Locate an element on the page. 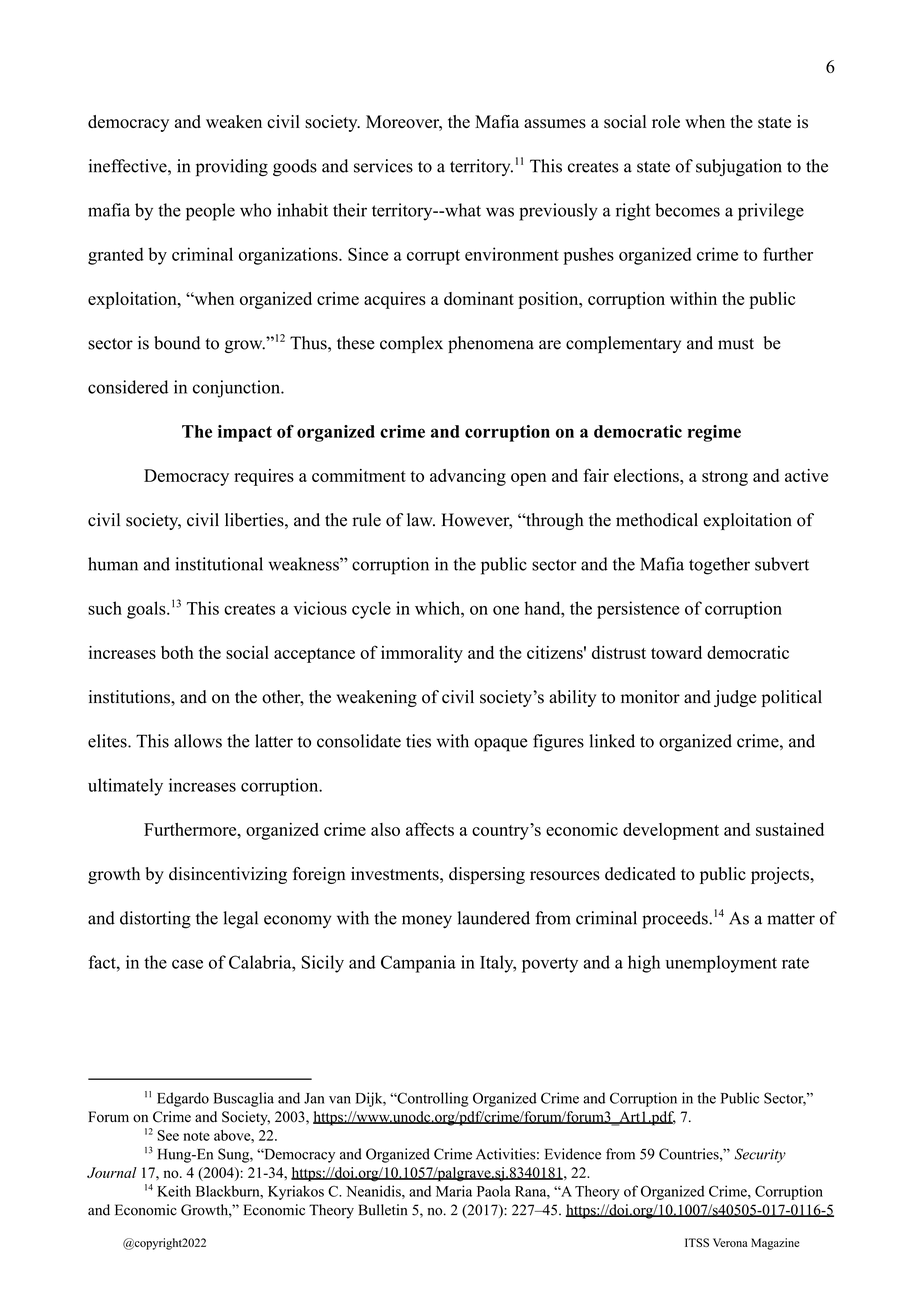  subjugation is located at coordinates (739, 167).
